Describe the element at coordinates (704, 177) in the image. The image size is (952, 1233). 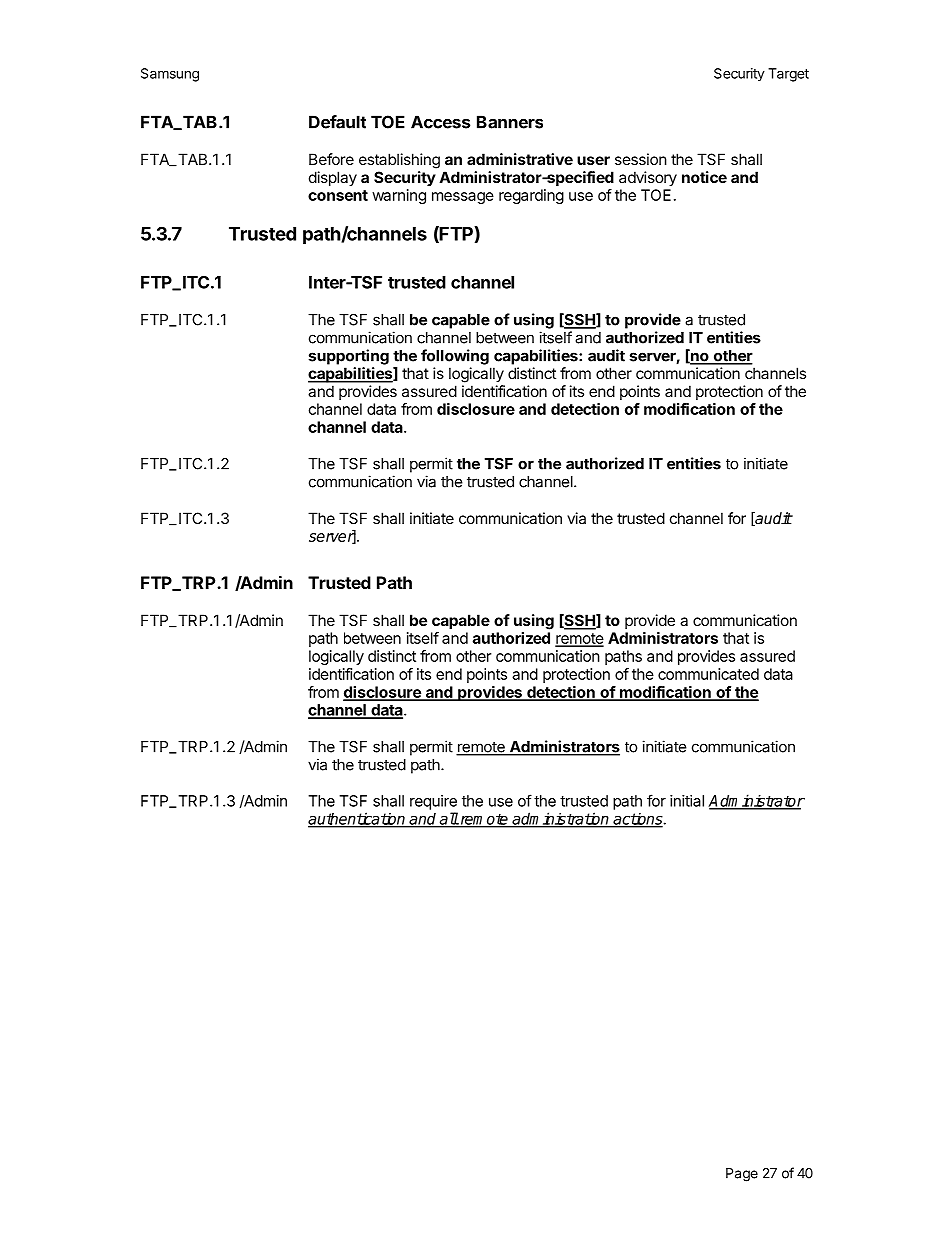
I see `notice` at that location.
